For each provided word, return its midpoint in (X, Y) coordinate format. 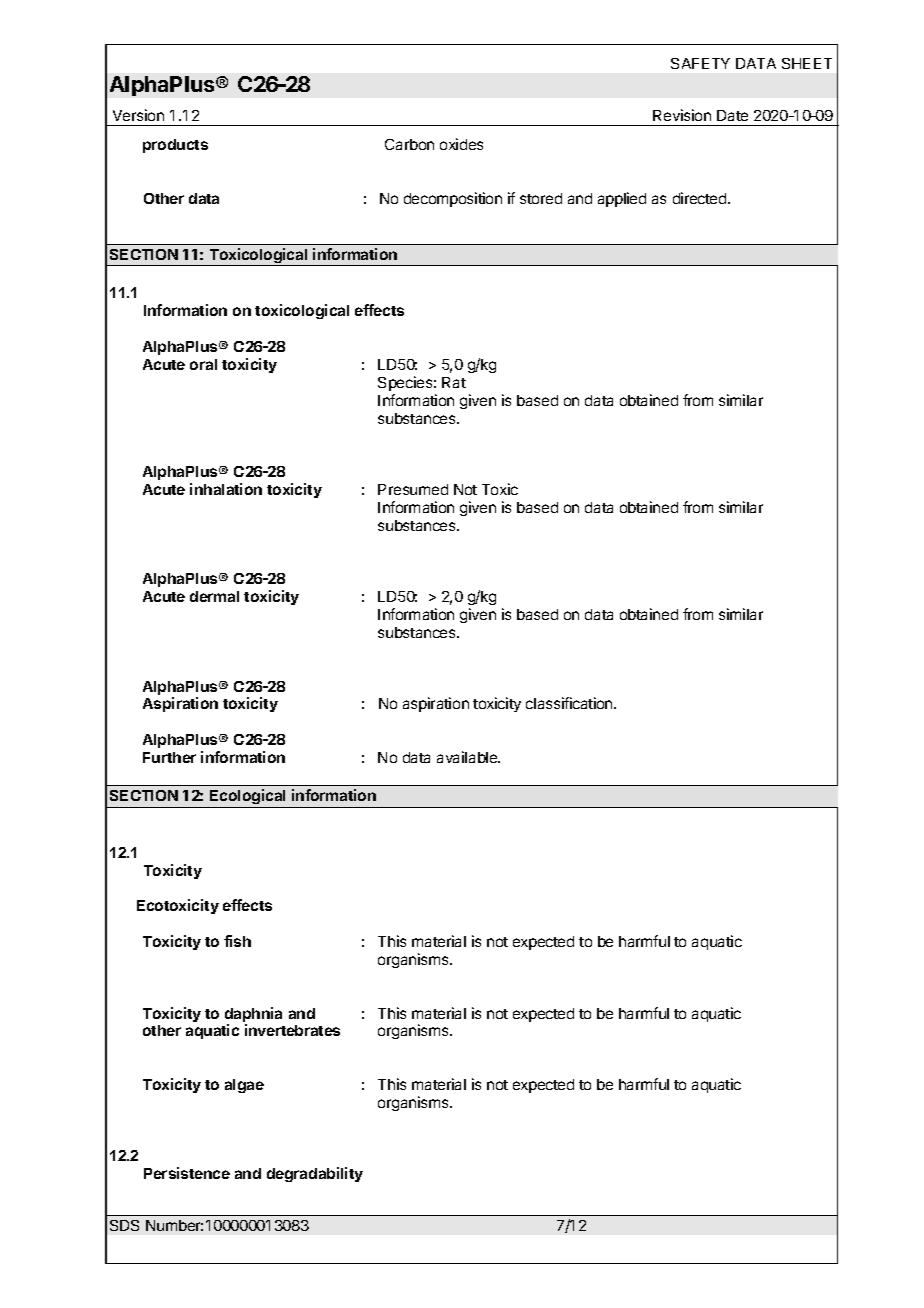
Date (732, 115)
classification (570, 703)
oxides (461, 144)
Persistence (187, 1173)
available (468, 757)
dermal (214, 596)
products (175, 146)
